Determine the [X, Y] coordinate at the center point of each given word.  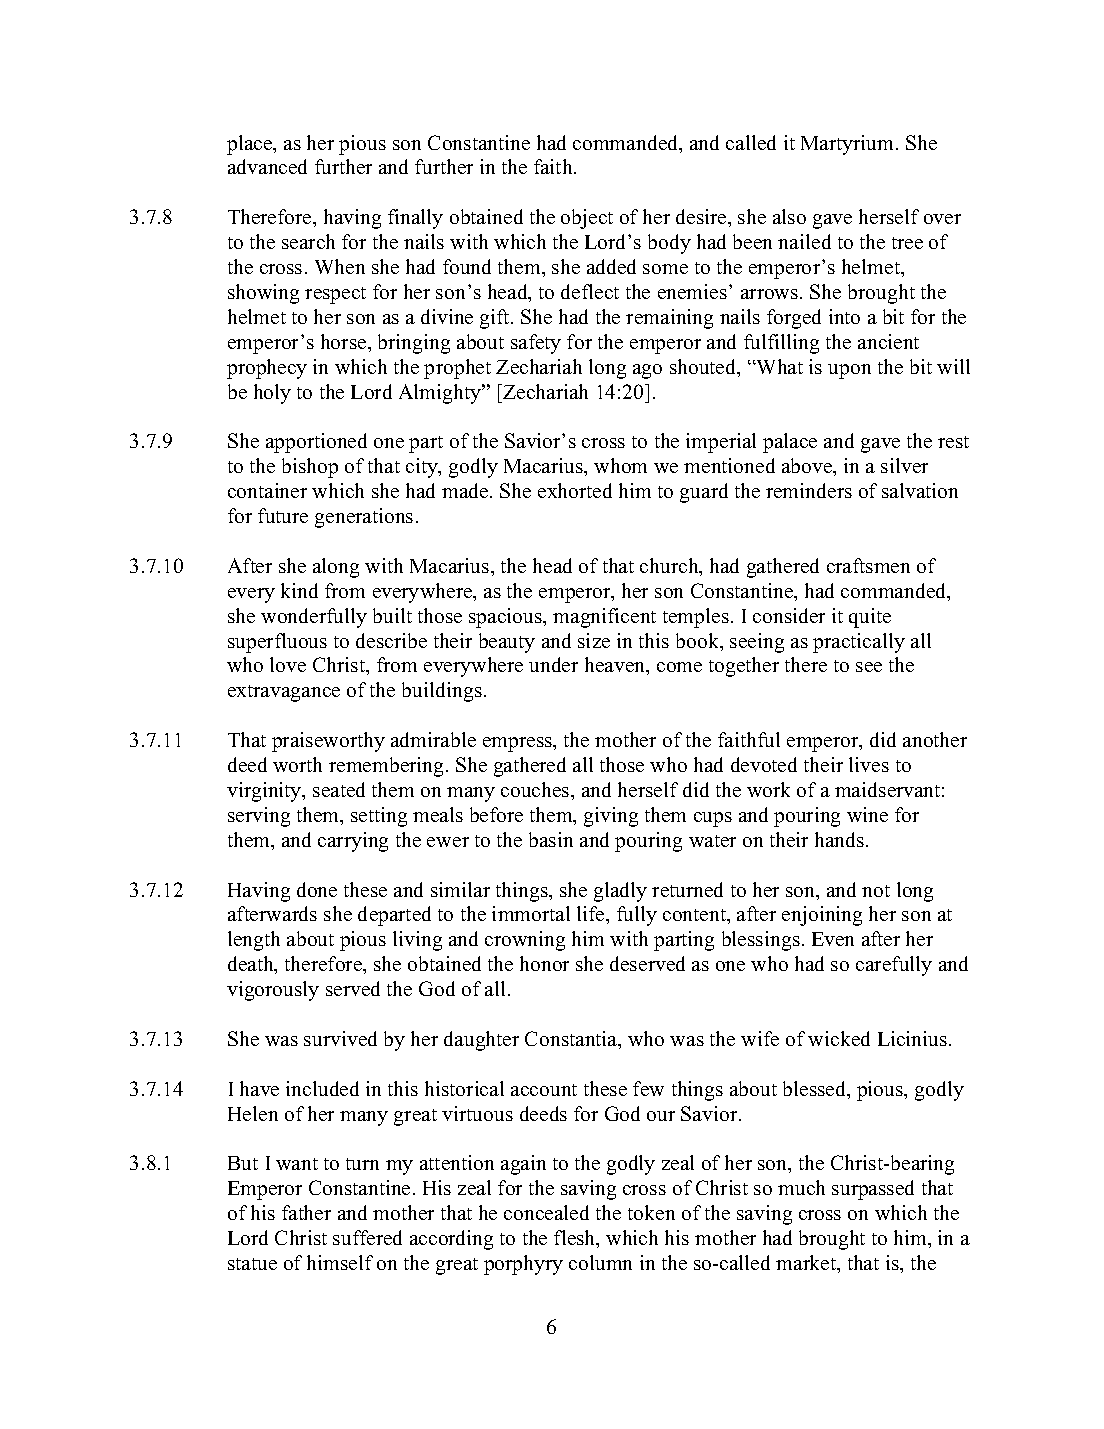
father [306, 1212]
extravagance [284, 693]
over [942, 219]
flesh [576, 1239]
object [587, 219]
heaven [616, 666]
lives [869, 764]
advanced [267, 166]
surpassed [873, 1190]
